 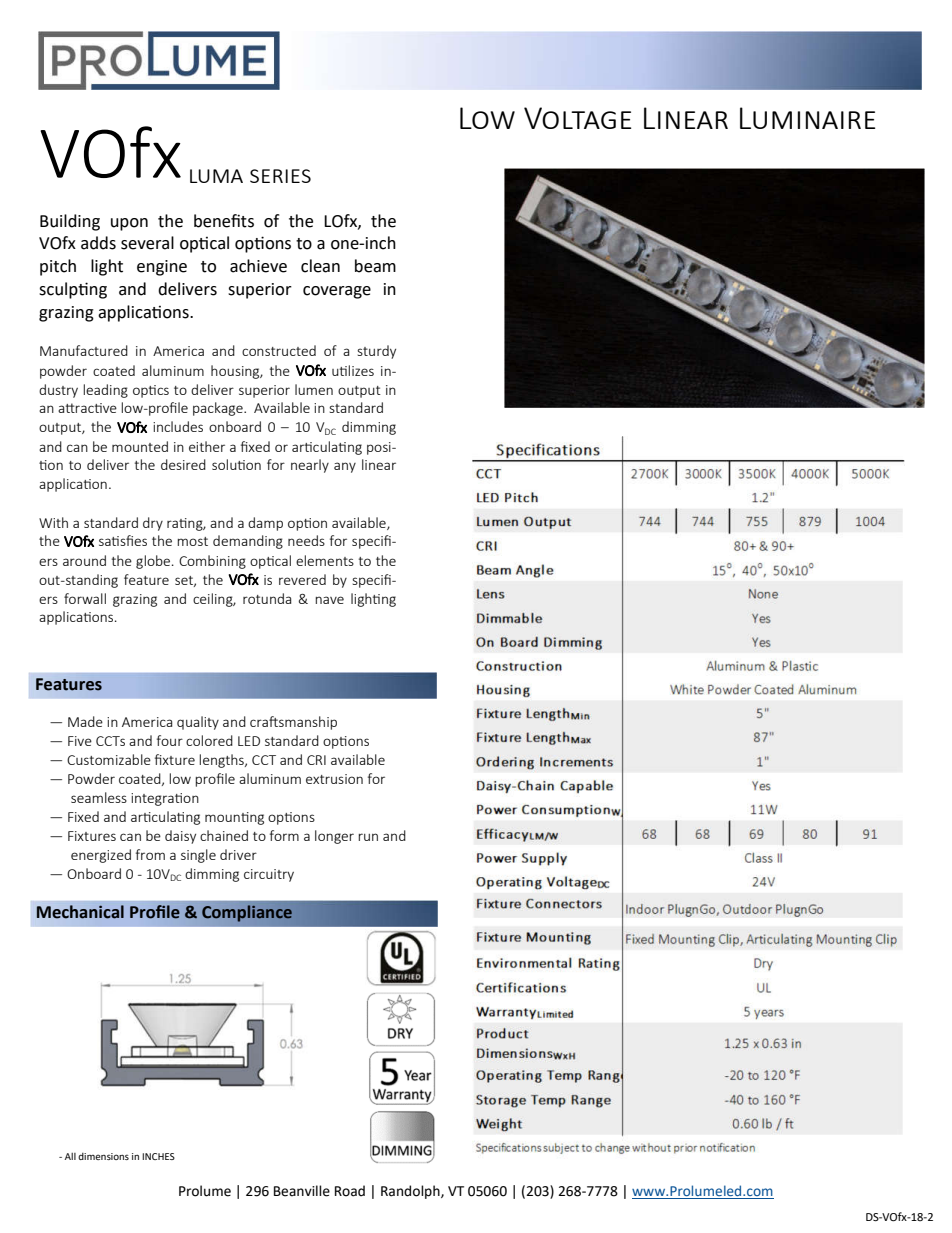 What do you see at coordinates (248, 542) in the screenshot?
I see `demanding` at bounding box center [248, 542].
